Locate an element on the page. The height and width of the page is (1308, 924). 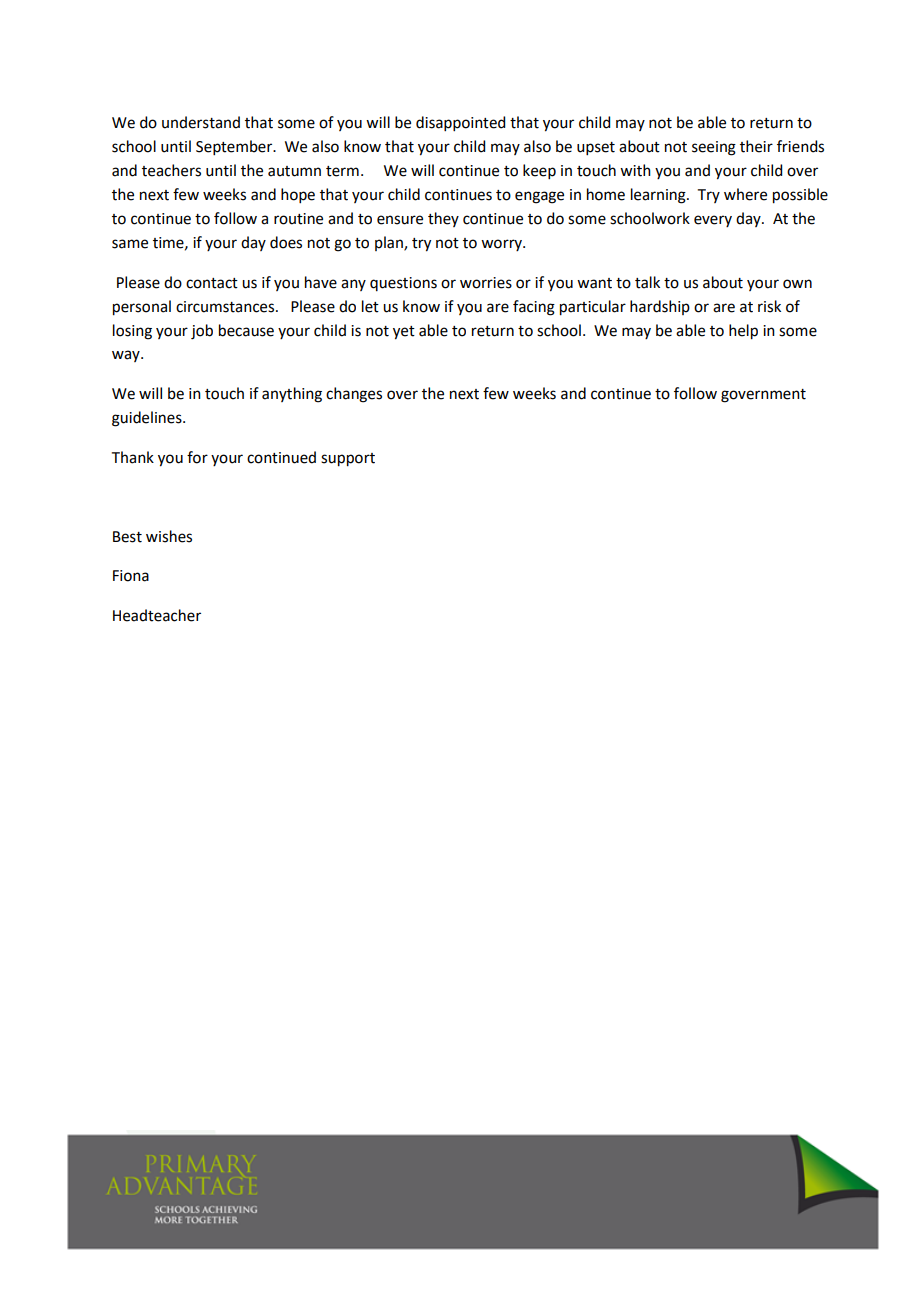
guidelines is located at coordinates (148, 419).
